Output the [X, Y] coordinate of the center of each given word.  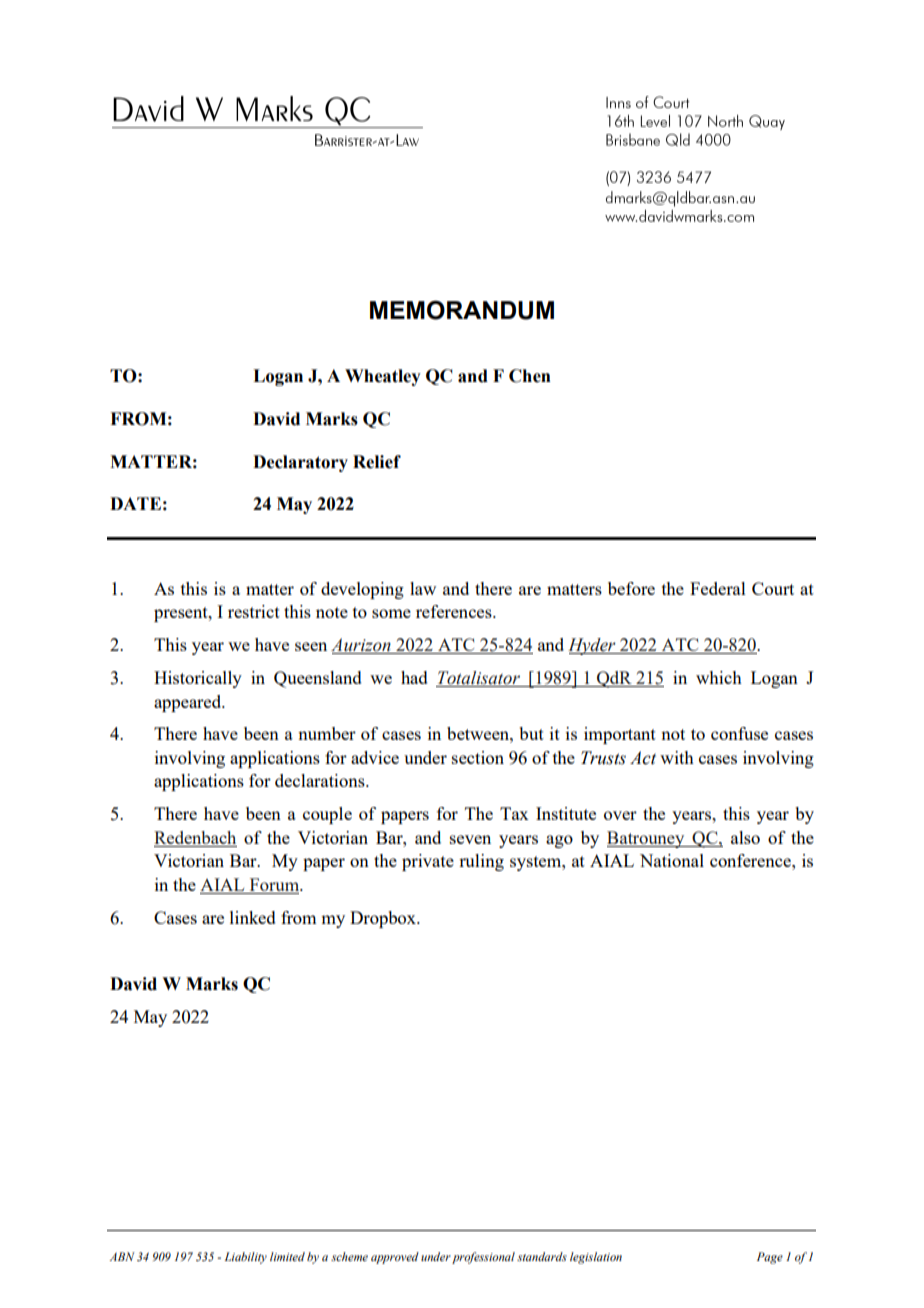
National [672, 860]
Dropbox [384, 919]
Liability [245, 1258]
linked [253, 917]
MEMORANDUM [462, 310]
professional [483, 1258]
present [182, 614]
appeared [189, 703]
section [478, 757]
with [677, 757]
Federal [718, 588]
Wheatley [383, 377]
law [423, 588]
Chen [530, 376]
